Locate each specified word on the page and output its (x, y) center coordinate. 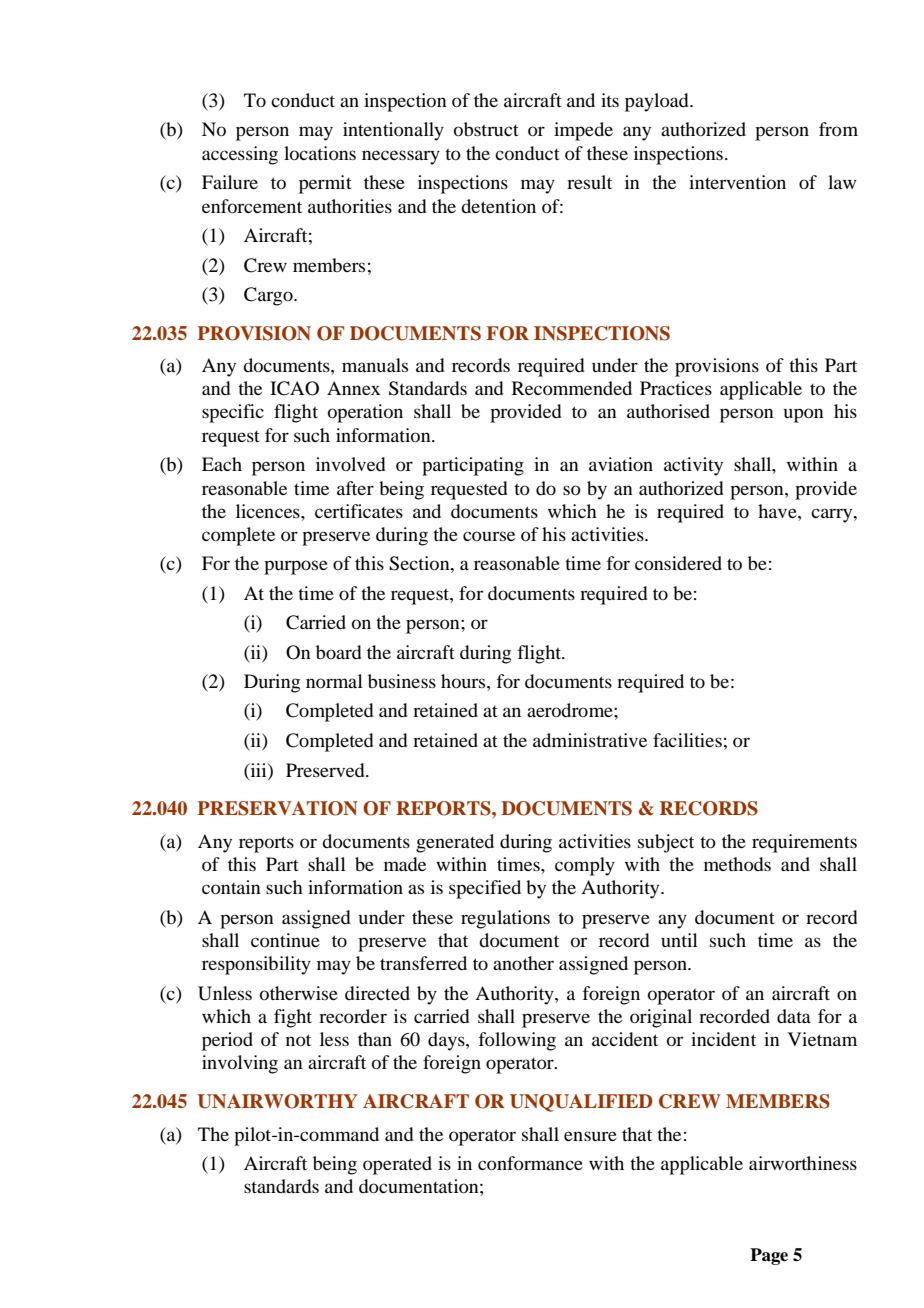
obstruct (486, 129)
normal (334, 681)
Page (769, 1256)
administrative (590, 740)
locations (320, 153)
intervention (737, 182)
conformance (530, 1163)
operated (397, 1165)
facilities (687, 740)
